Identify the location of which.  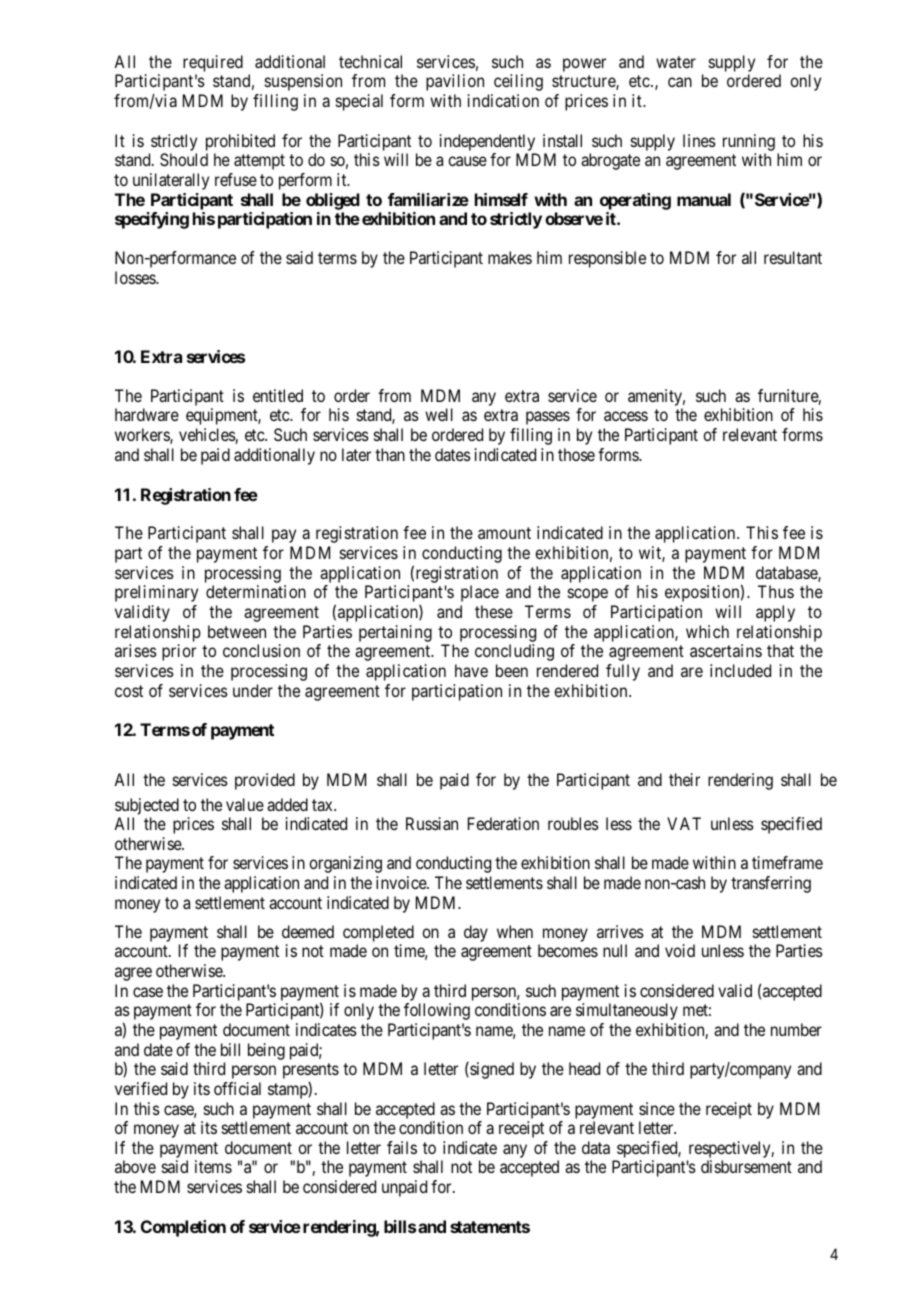
(707, 631).
